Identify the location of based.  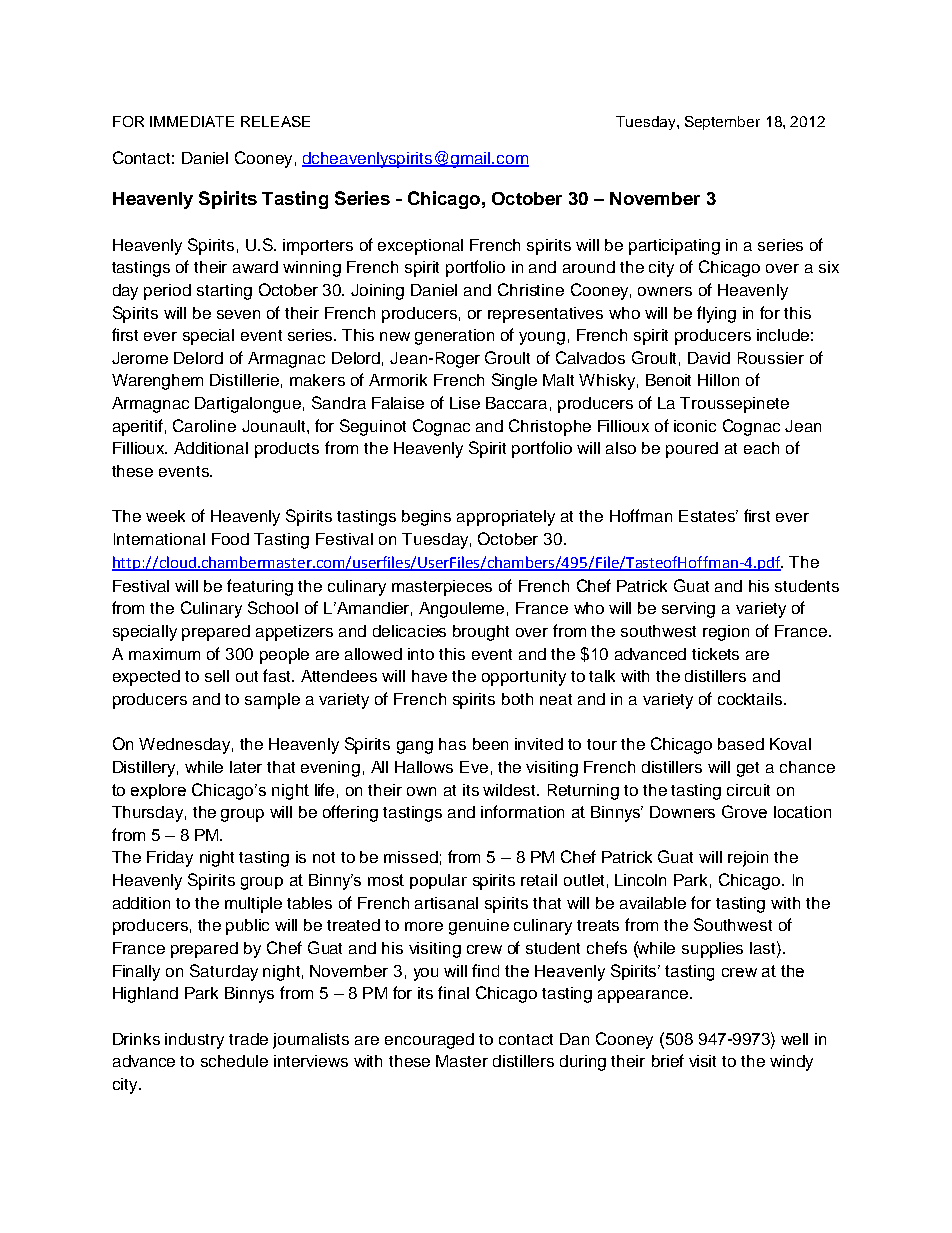
(741, 744).
